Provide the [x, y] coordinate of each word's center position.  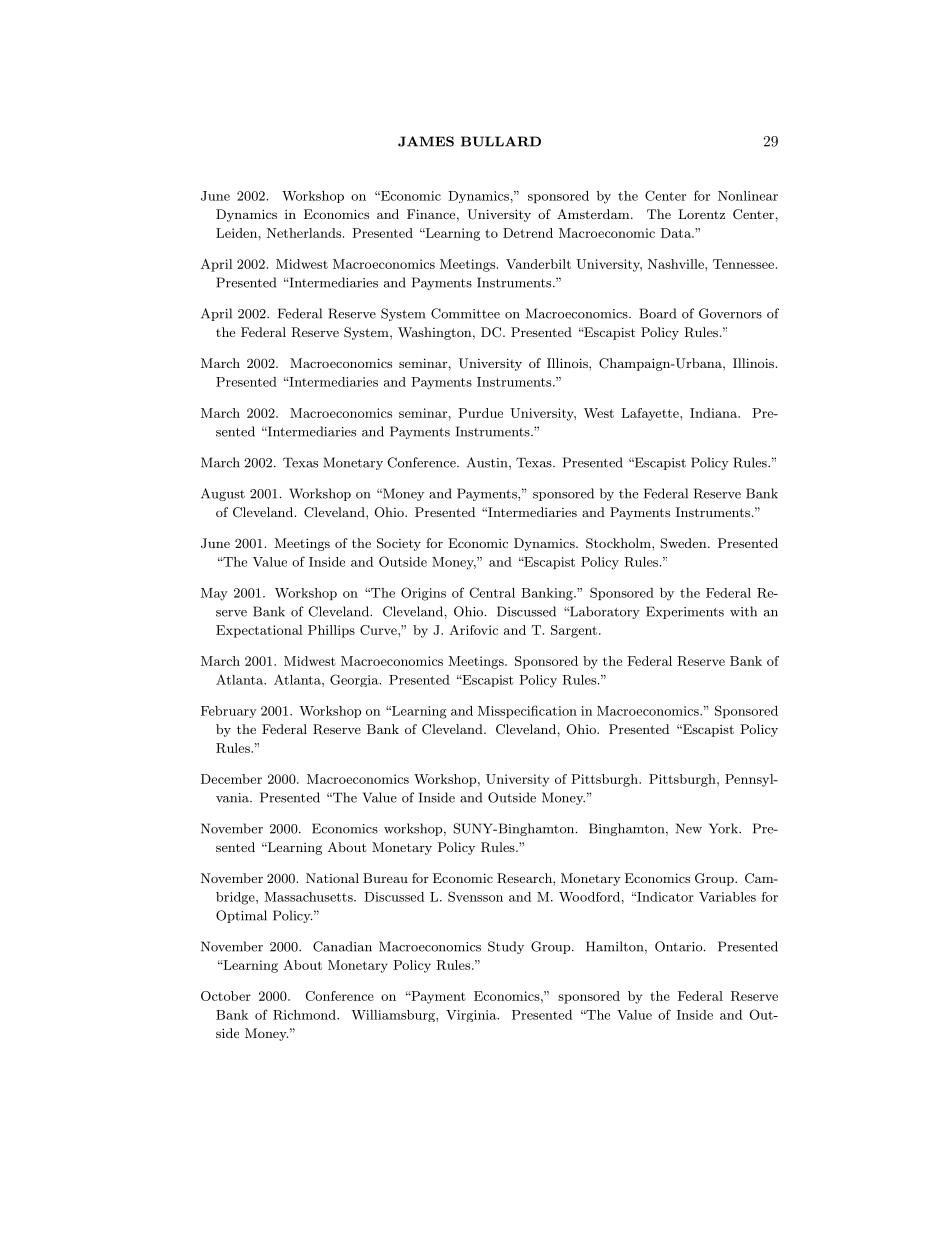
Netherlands [304, 233]
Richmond [305, 1015]
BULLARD [501, 141]
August [223, 494]
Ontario [679, 946]
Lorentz [701, 214]
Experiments [685, 612]
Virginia [472, 1016]
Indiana [714, 413]
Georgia [355, 680]
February [229, 712]
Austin [488, 463]
